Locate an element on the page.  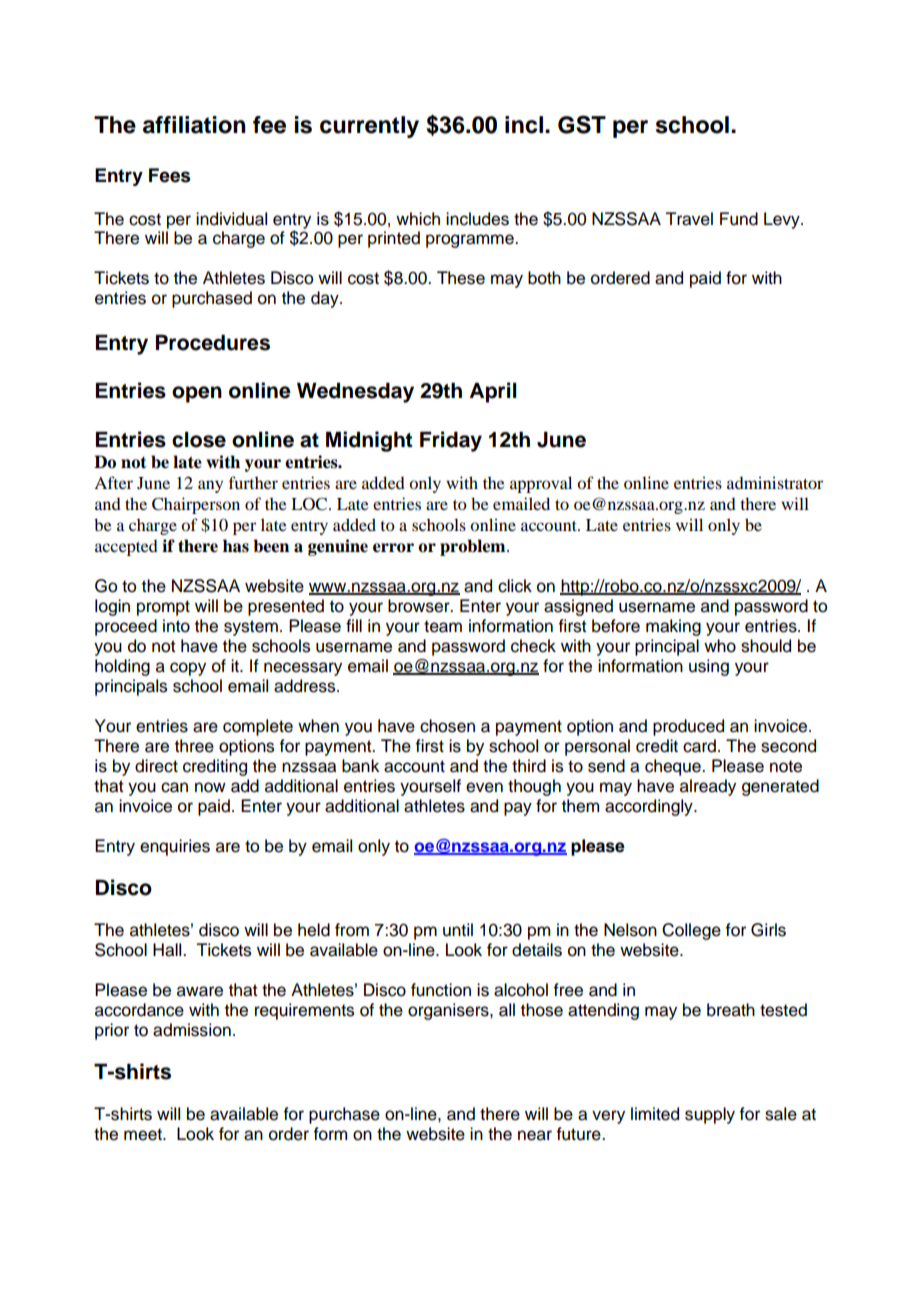
supply is located at coordinates (710, 1115).
